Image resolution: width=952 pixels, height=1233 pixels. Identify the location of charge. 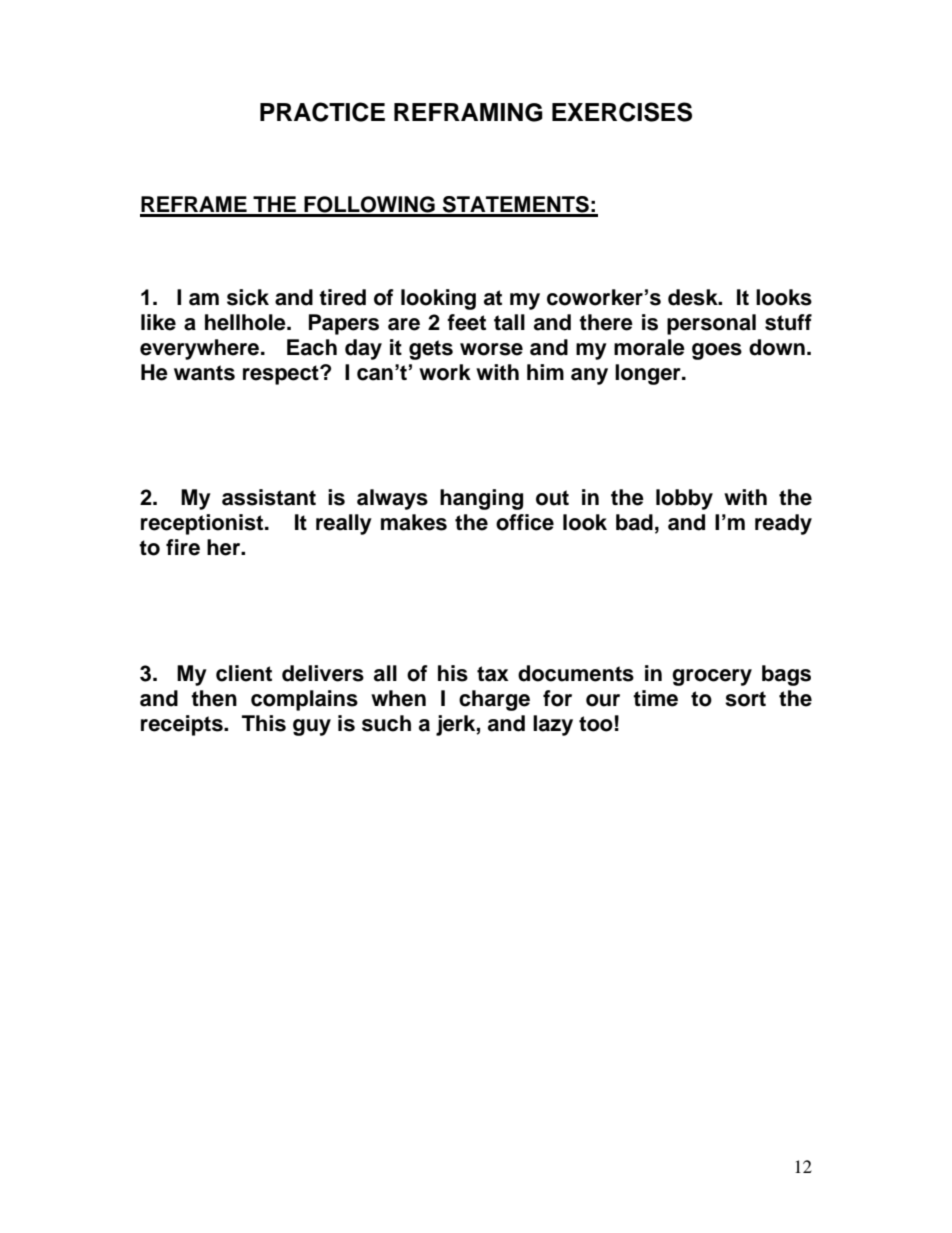
(494, 700).
